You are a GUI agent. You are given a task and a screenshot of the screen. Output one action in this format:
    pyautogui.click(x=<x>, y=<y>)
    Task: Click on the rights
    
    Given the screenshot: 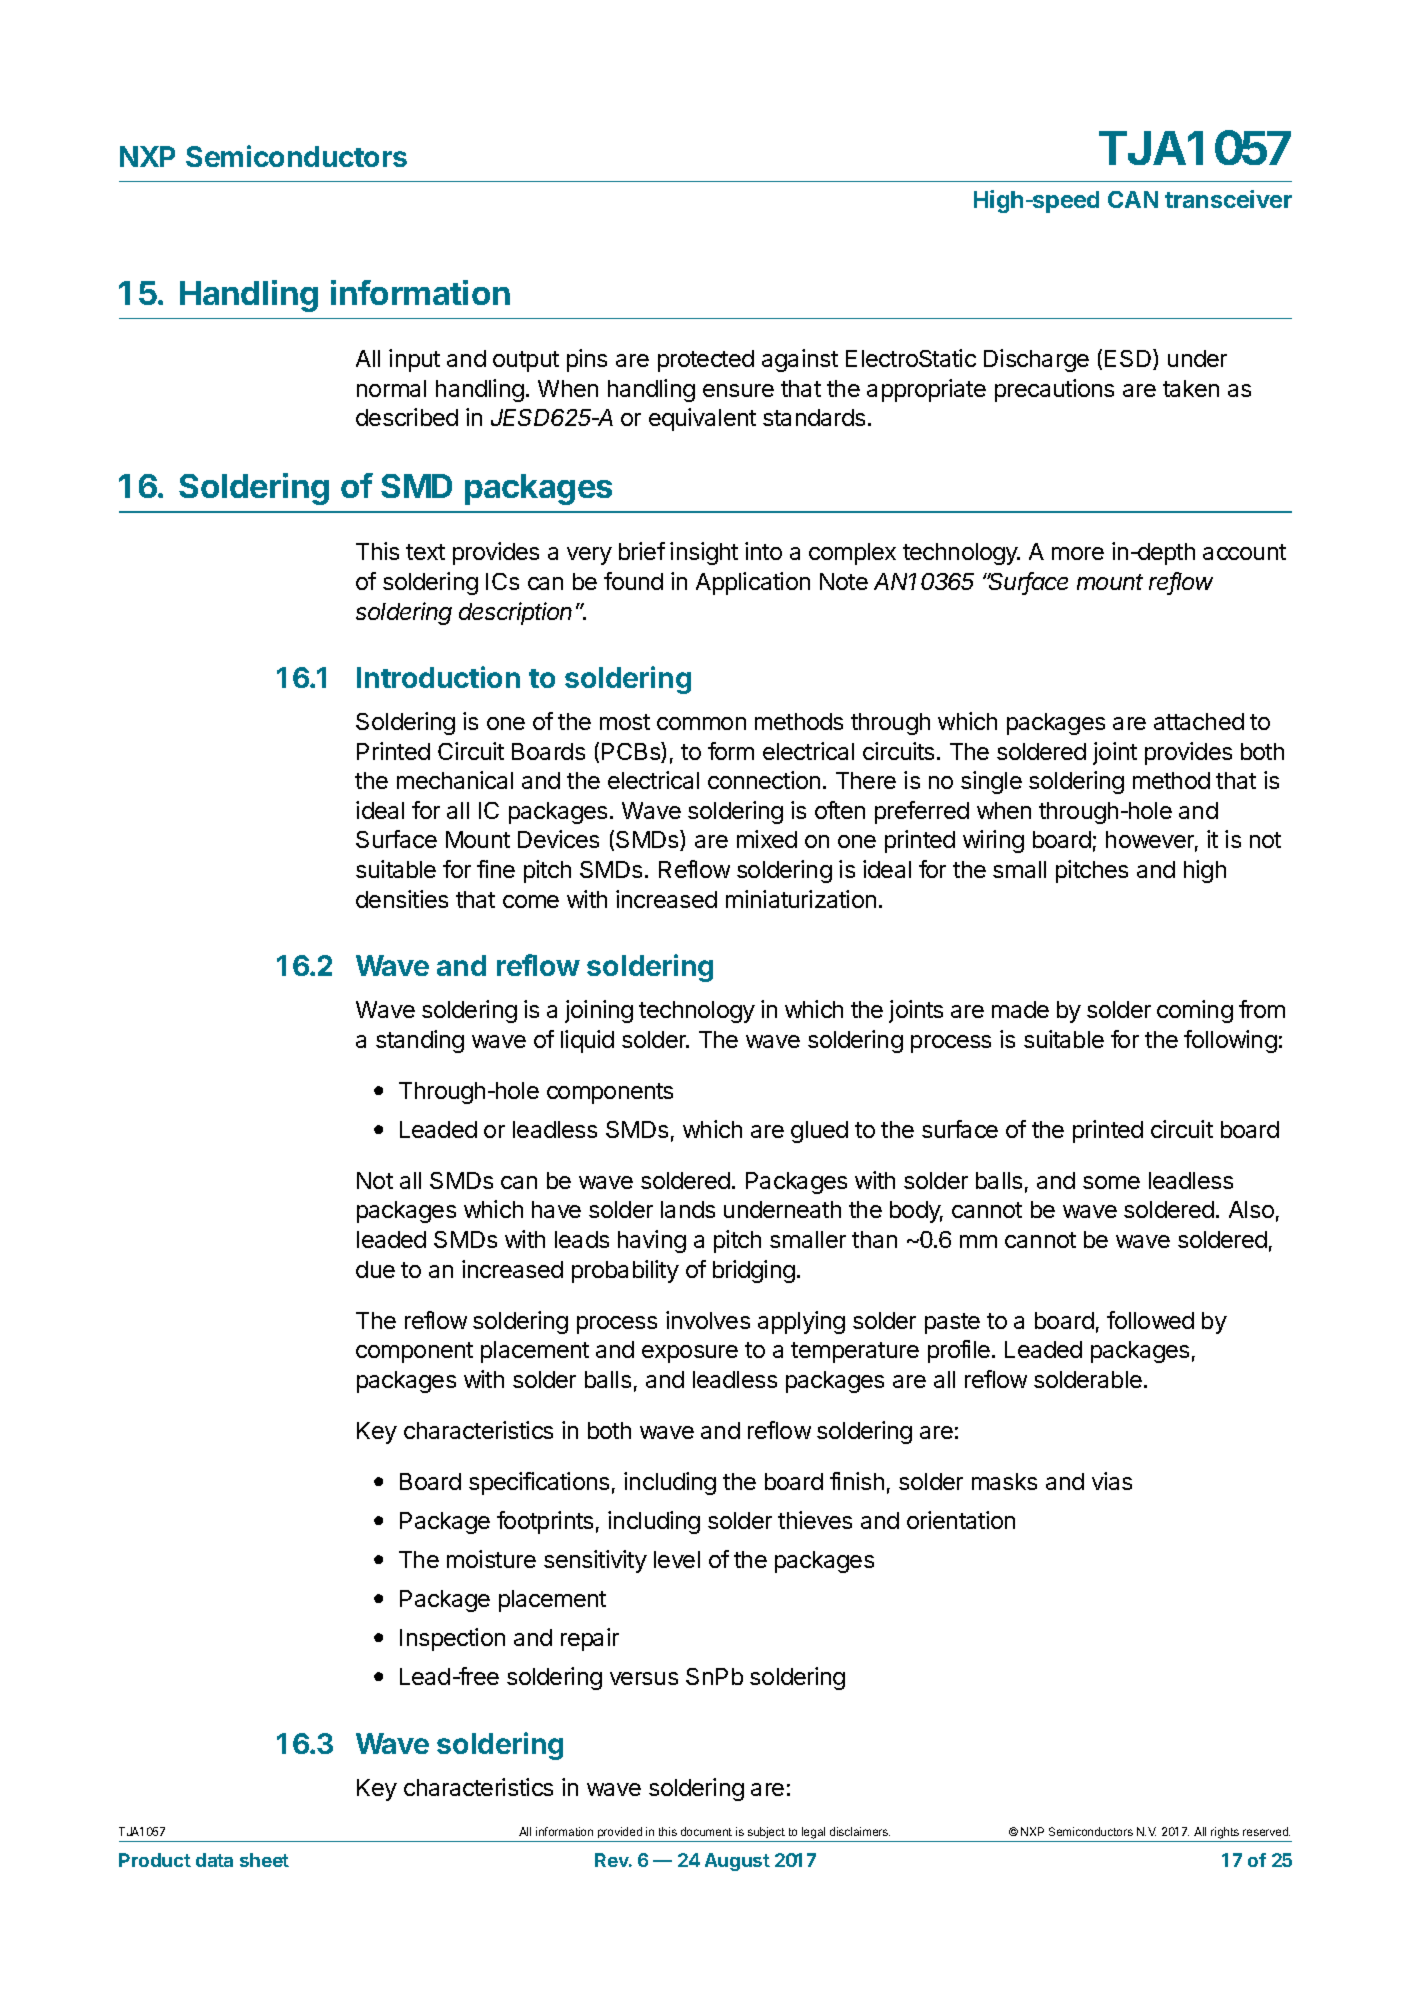 What is the action you would take?
    pyautogui.click(x=1225, y=1834)
